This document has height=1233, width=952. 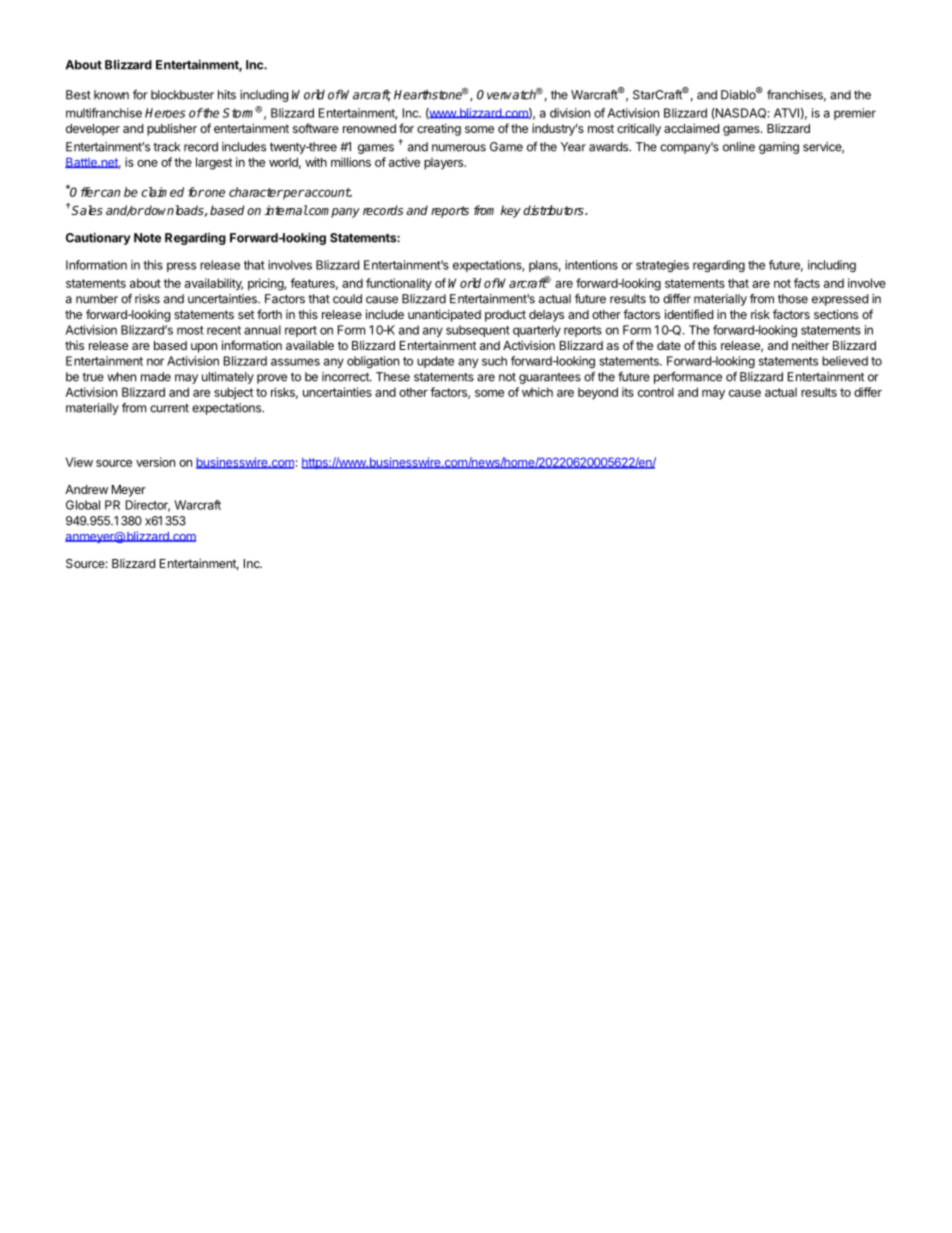 What do you see at coordinates (855, 114) in the document?
I see `premier` at bounding box center [855, 114].
